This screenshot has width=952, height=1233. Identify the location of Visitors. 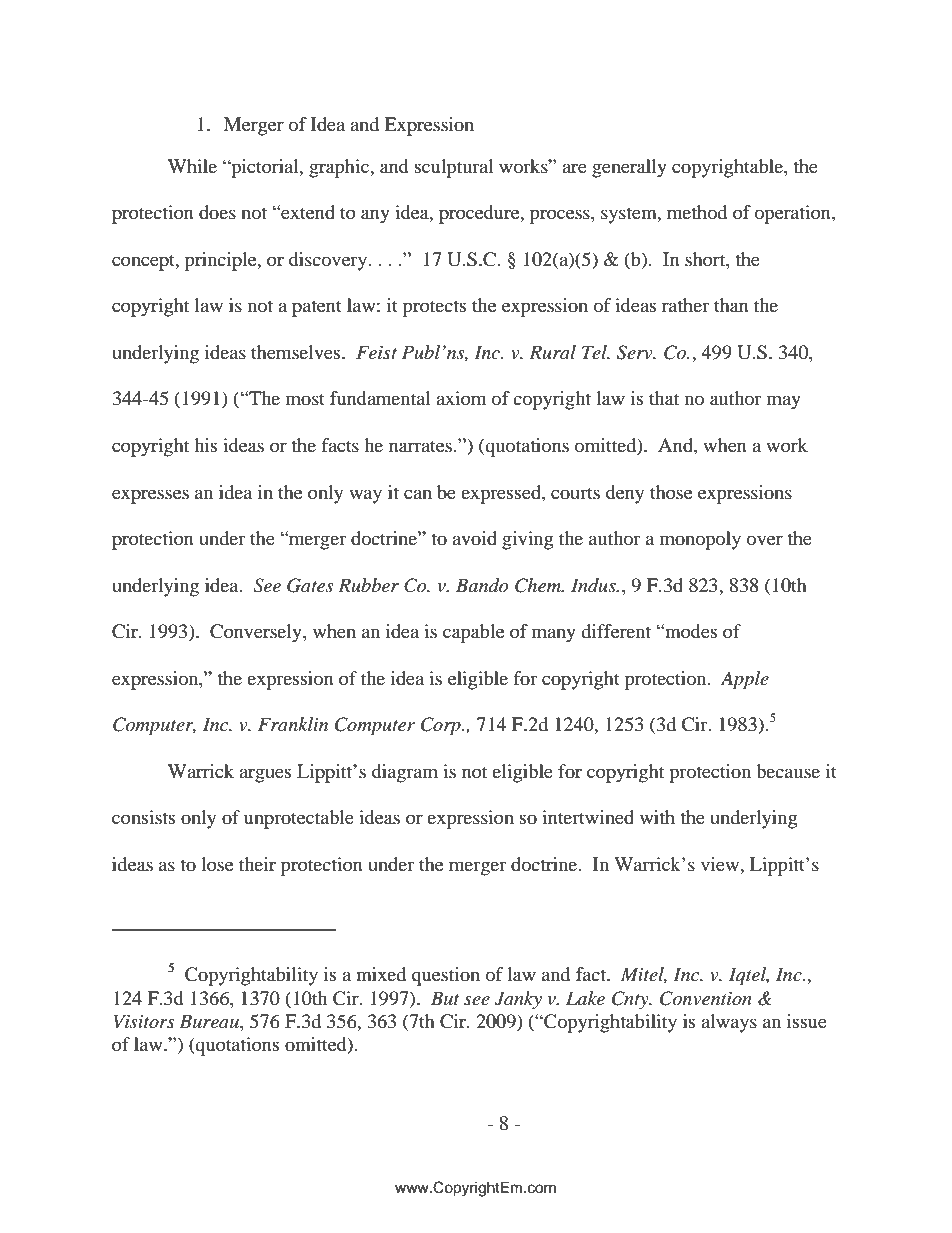
(144, 1021).
